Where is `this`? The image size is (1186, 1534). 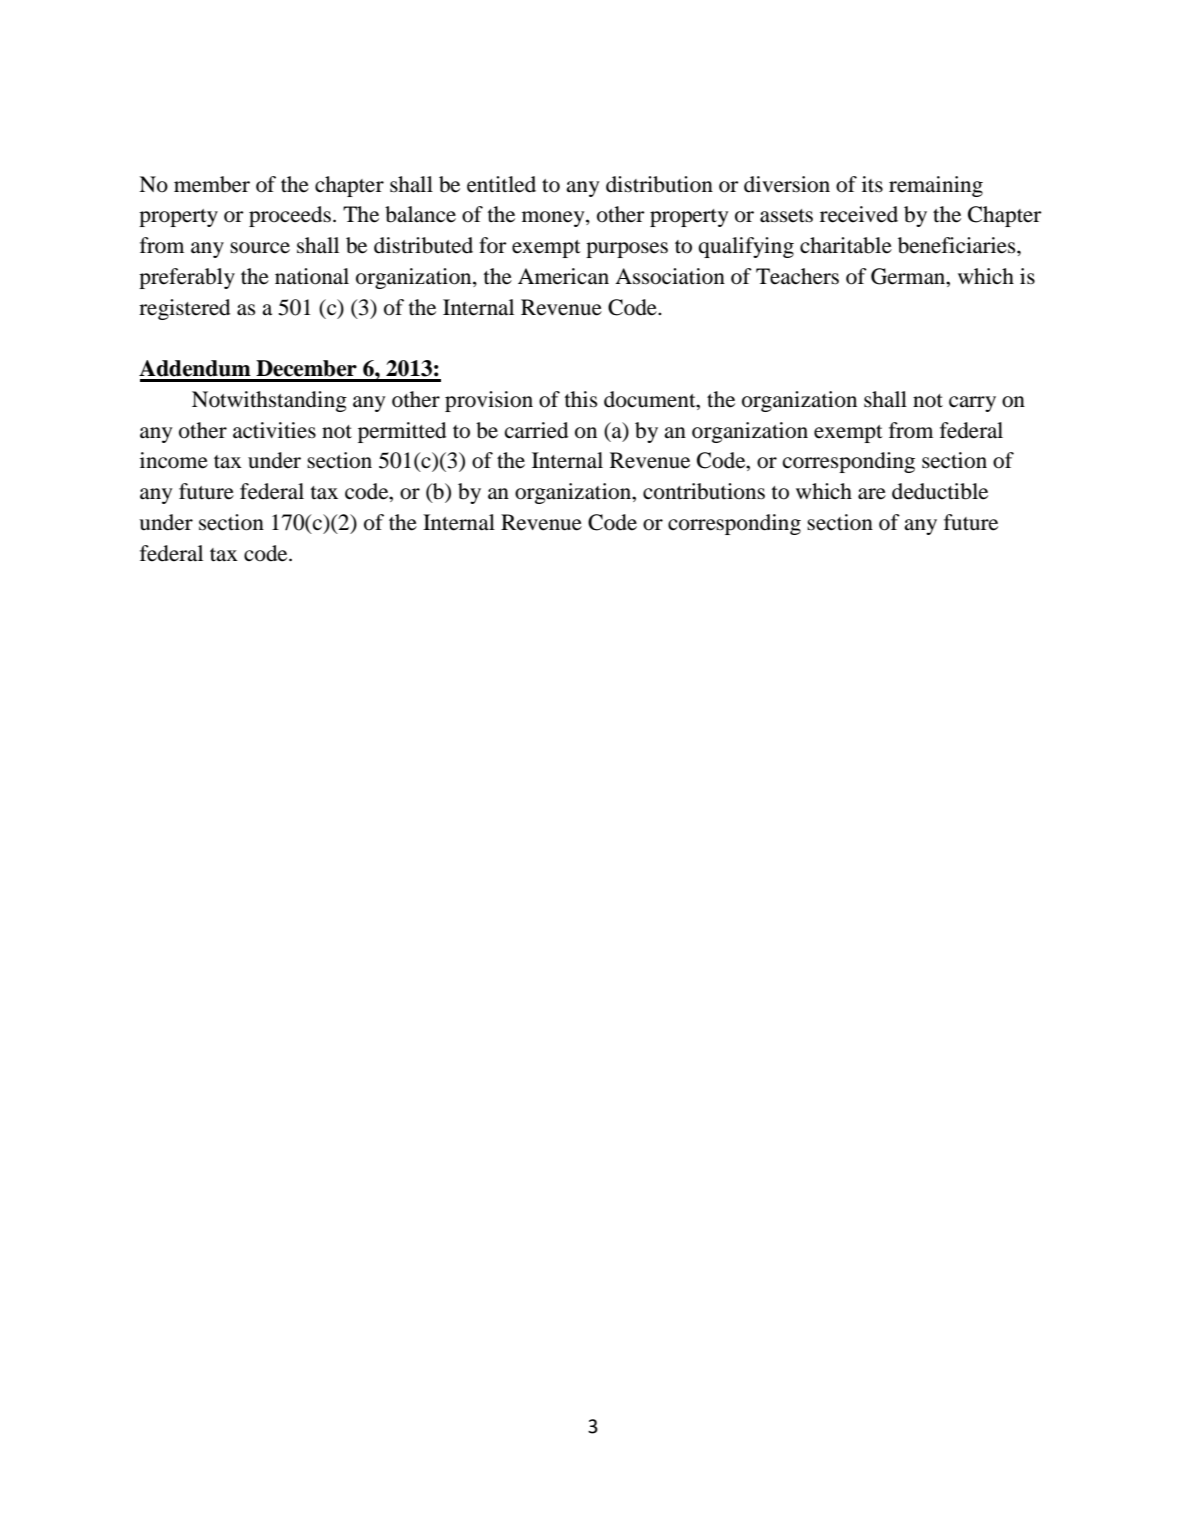 this is located at coordinates (581, 399).
